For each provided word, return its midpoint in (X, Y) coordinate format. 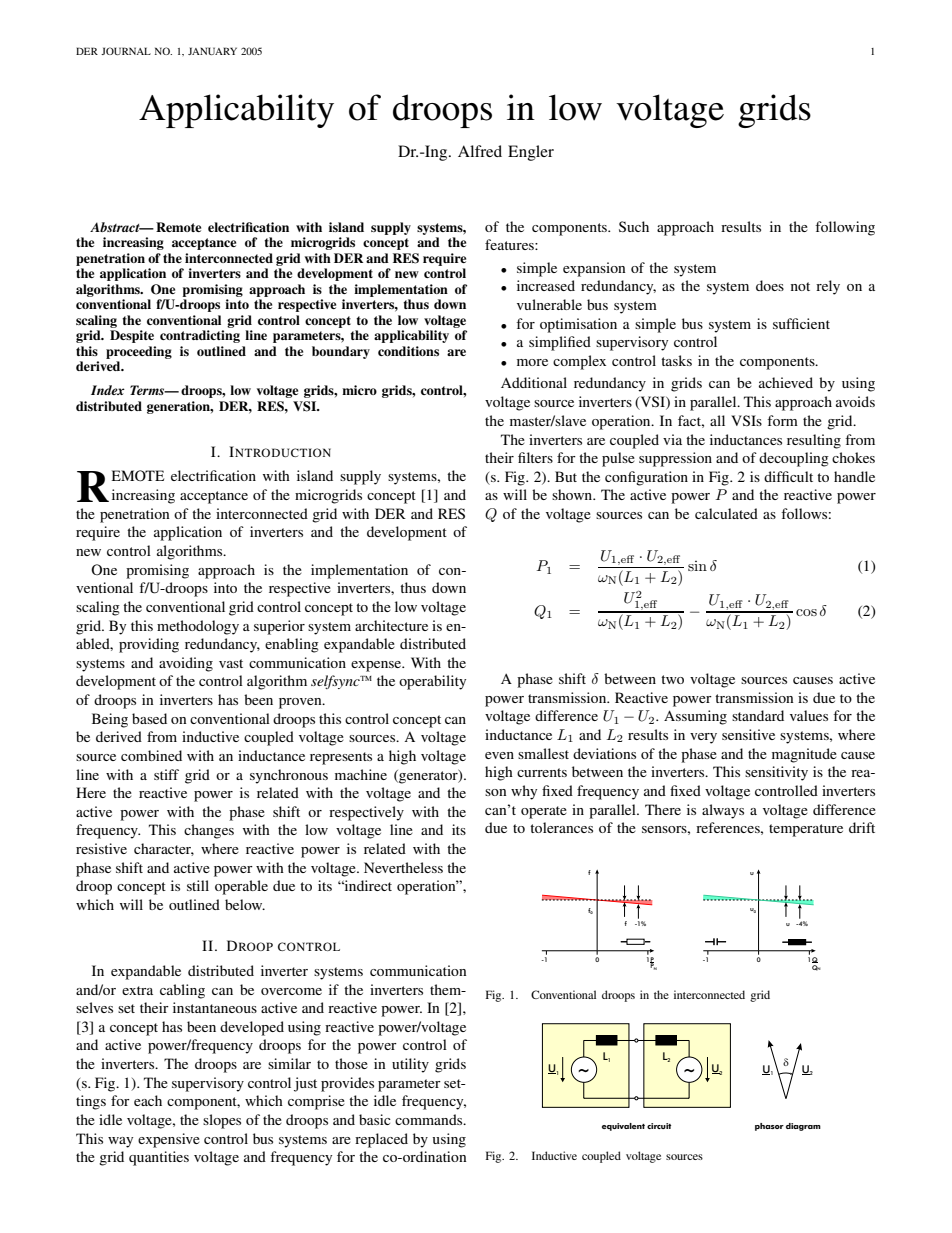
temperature (806, 830)
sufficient (801, 323)
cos (806, 612)
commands (430, 1119)
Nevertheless (403, 867)
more (532, 362)
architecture (391, 625)
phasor (769, 1127)
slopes (222, 1121)
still (198, 885)
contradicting (200, 336)
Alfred (480, 151)
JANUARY (212, 51)
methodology (198, 627)
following (845, 228)
